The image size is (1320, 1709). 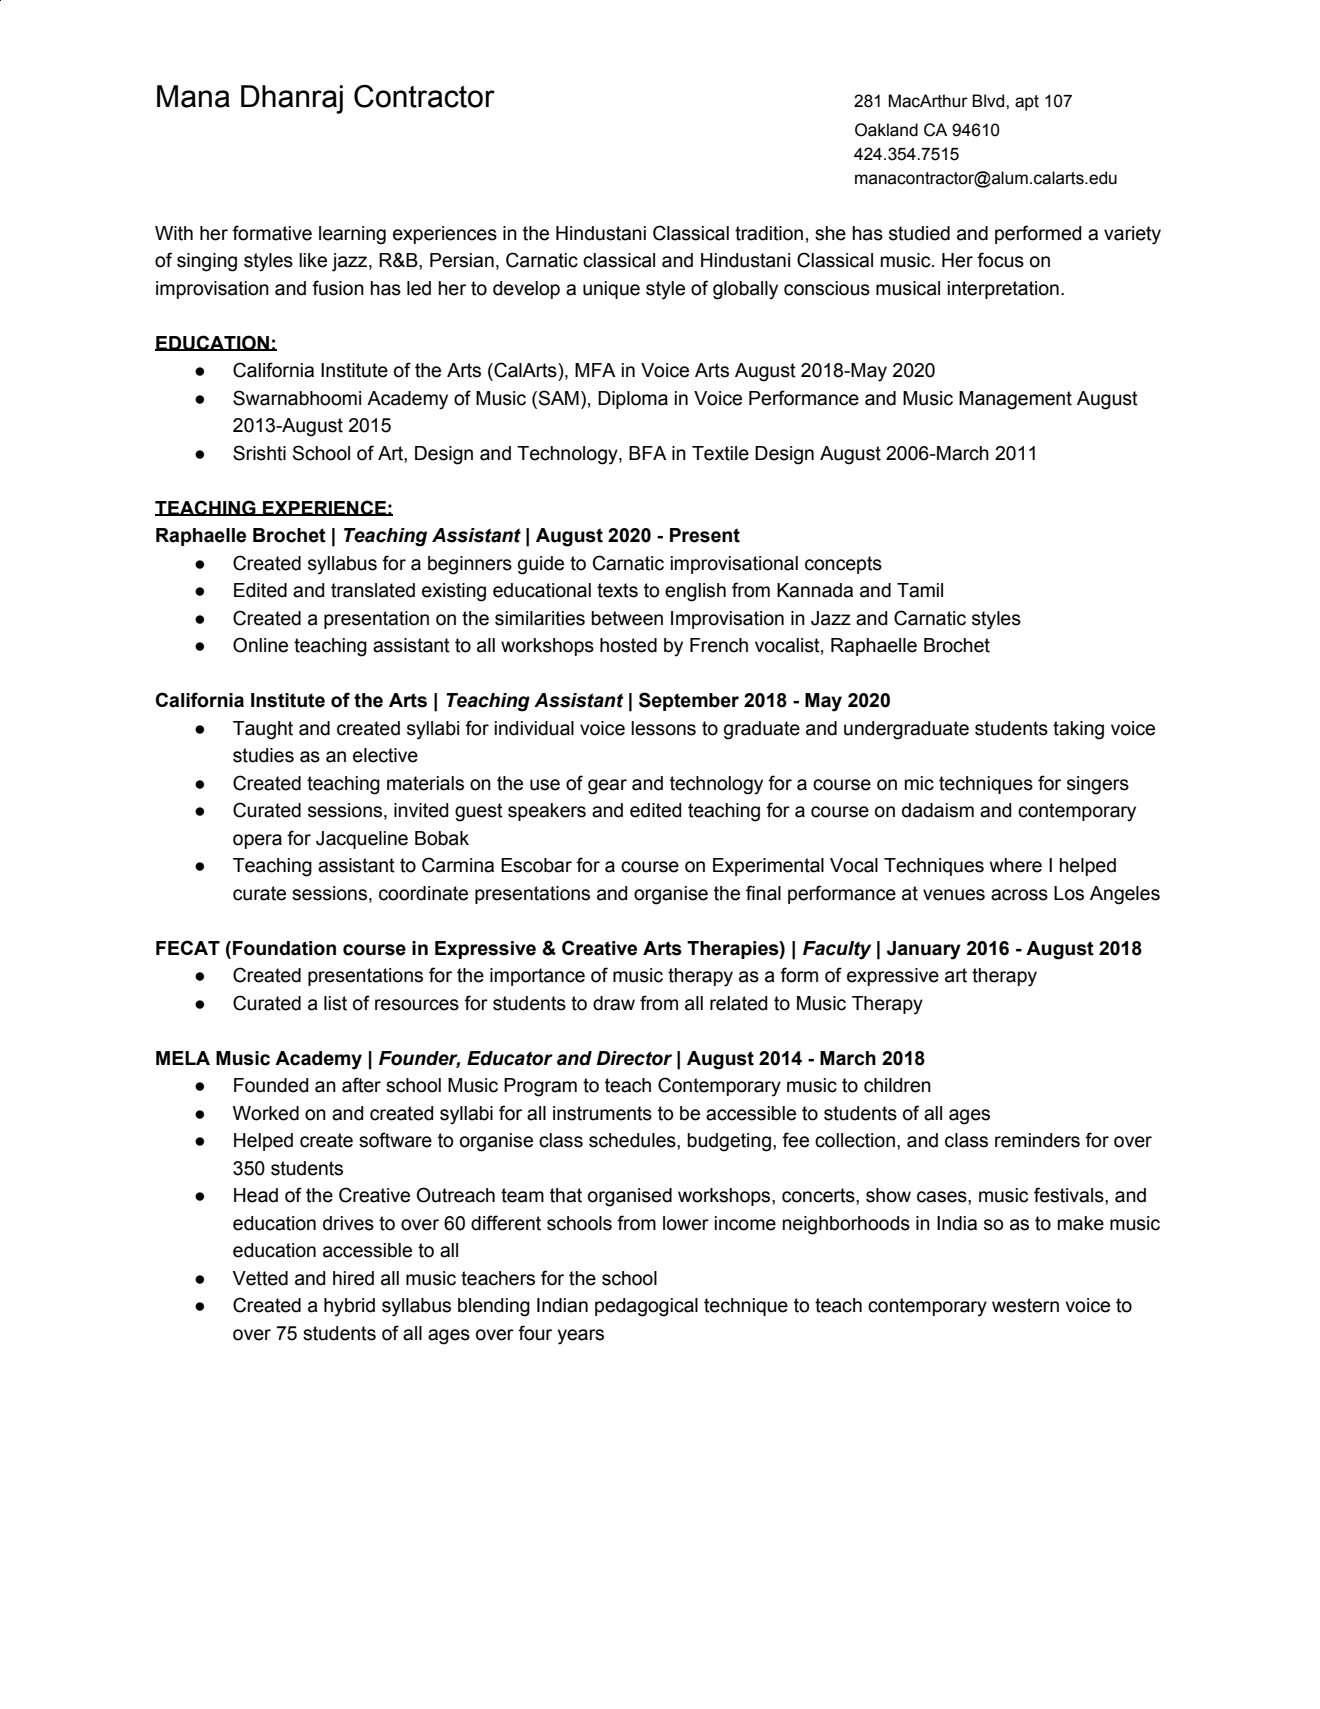 What do you see at coordinates (1078, 730) in the screenshot?
I see `taking` at bounding box center [1078, 730].
